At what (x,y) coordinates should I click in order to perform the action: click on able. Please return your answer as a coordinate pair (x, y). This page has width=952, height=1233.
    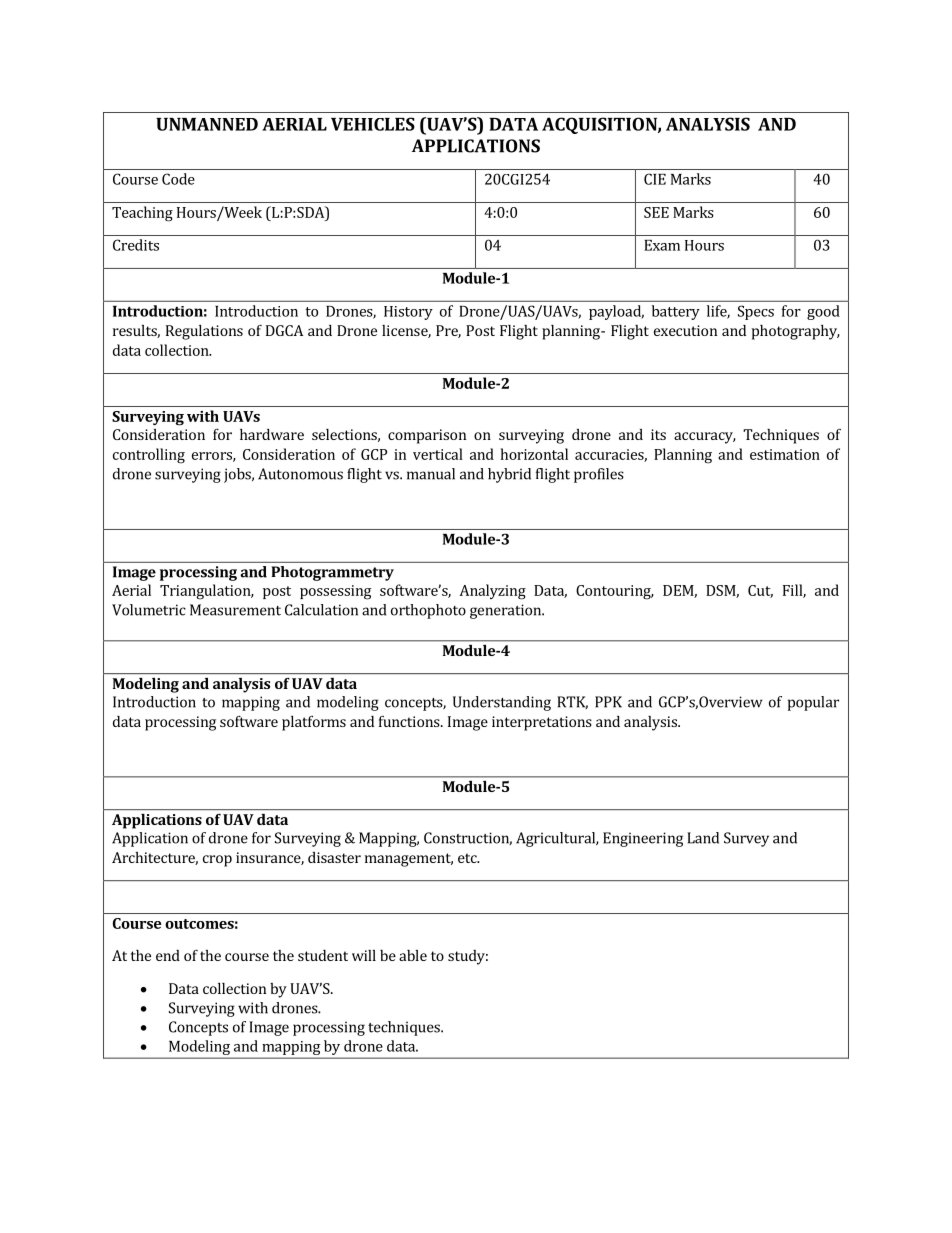
    Looking at the image, I should click on (413, 955).
